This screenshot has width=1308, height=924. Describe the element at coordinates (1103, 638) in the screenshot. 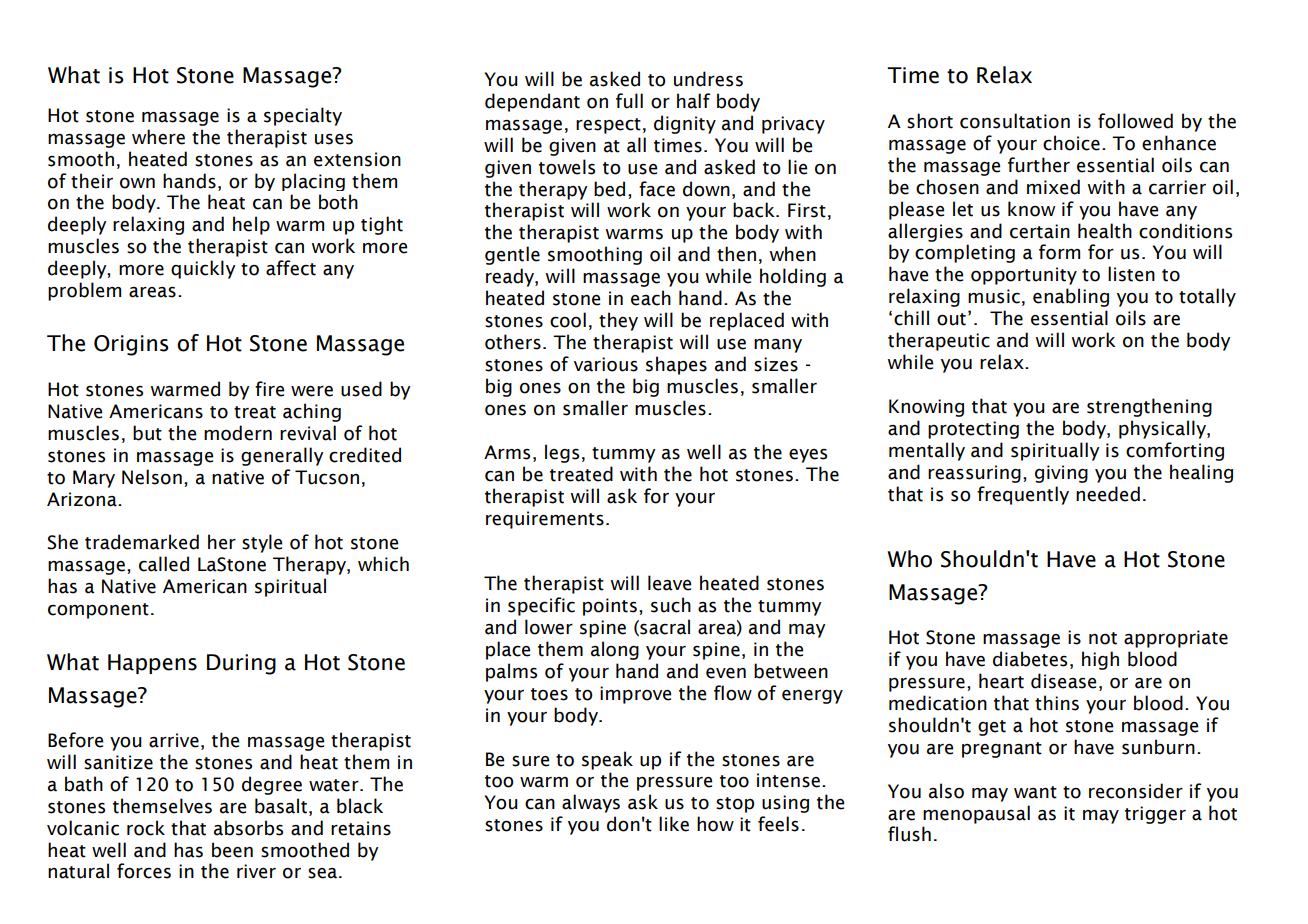

I see `not` at that location.
